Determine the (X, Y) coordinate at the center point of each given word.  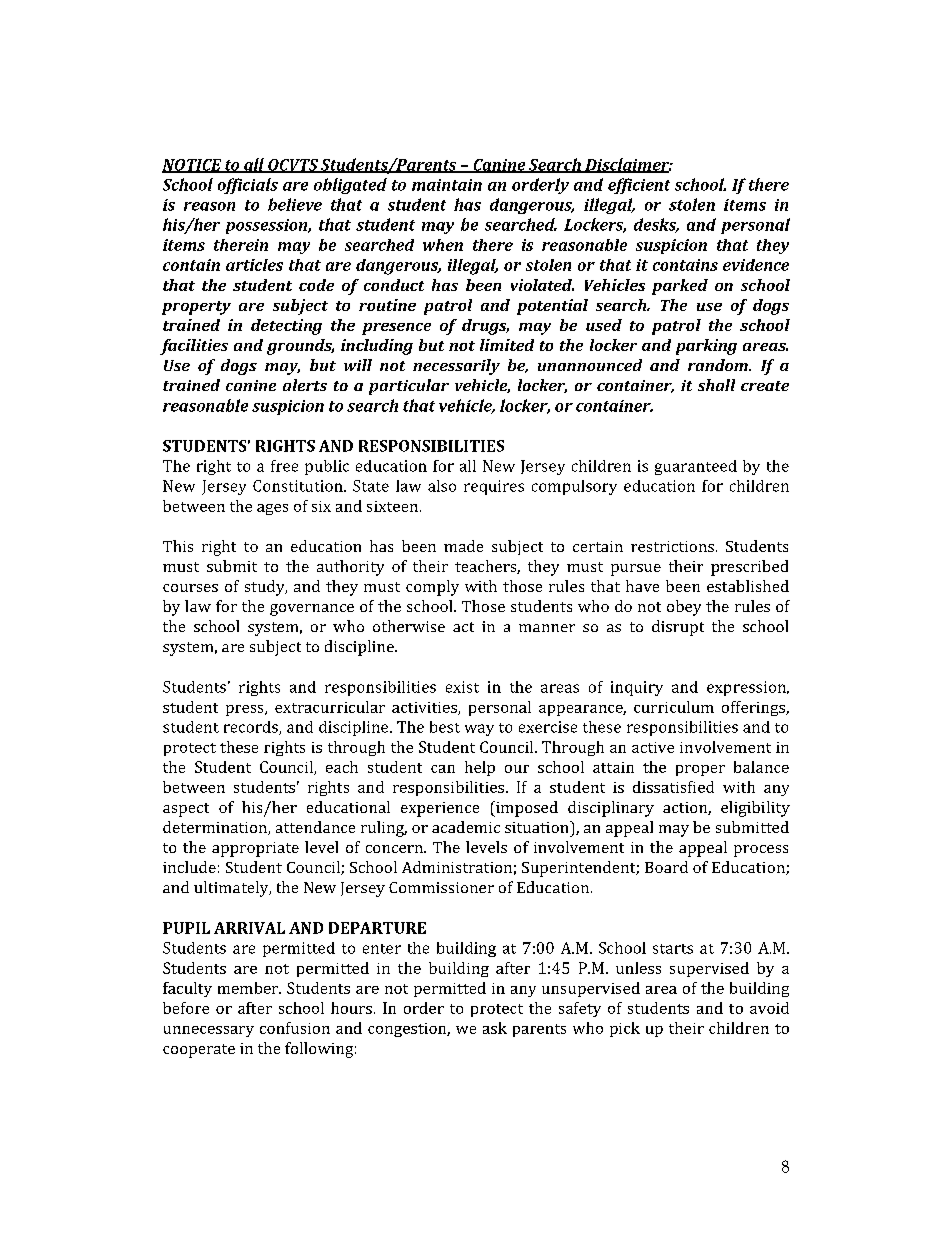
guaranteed (696, 467)
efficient (639, 186)
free (284, 466)
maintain (447, 185)
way (479, 730)
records (252, 728)
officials (248, 186)
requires (494, 487)
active (653, 747)
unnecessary (209, 1031)
